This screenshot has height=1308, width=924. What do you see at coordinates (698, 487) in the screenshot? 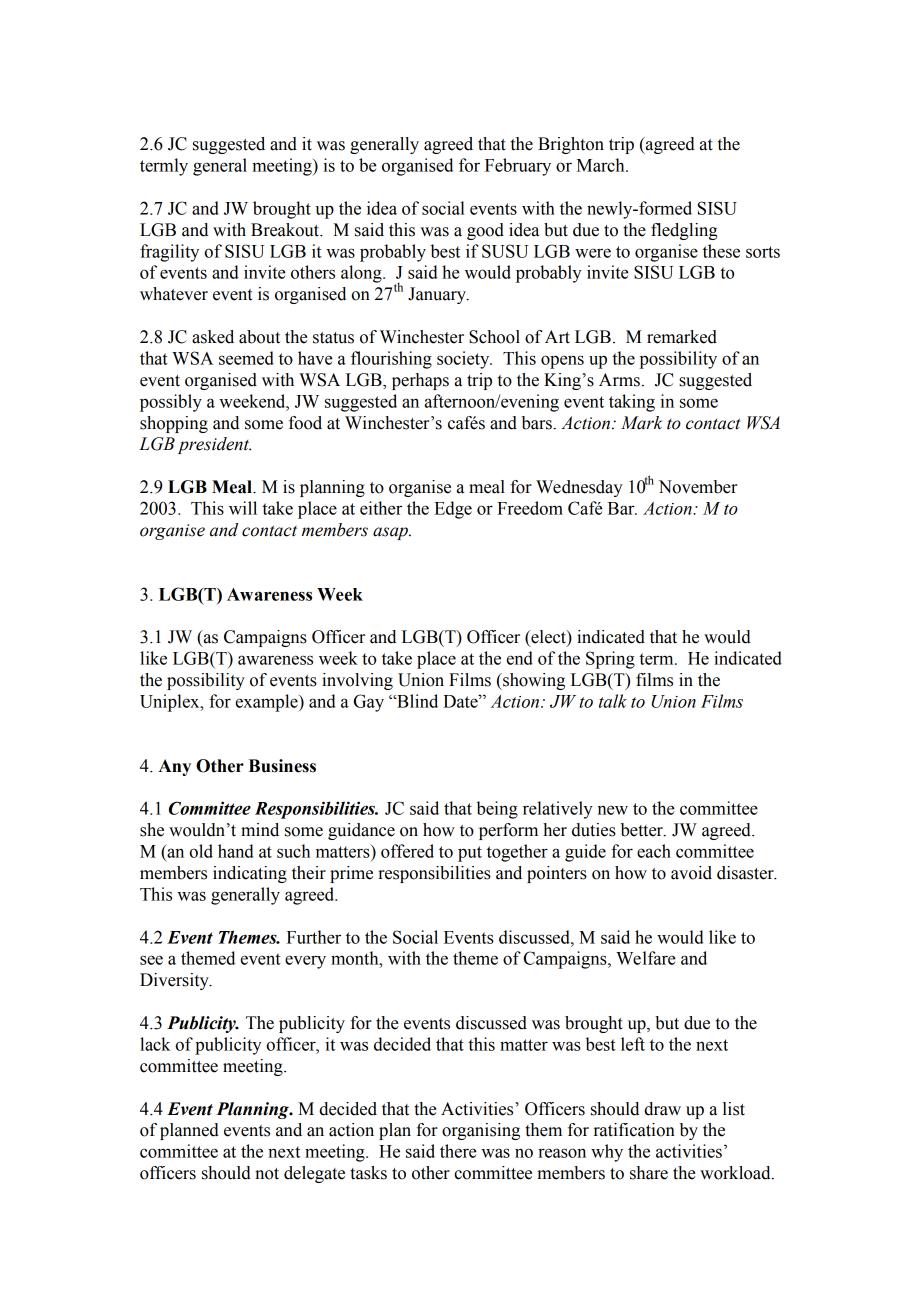
I see `November` at bounding box center [698, 487].
